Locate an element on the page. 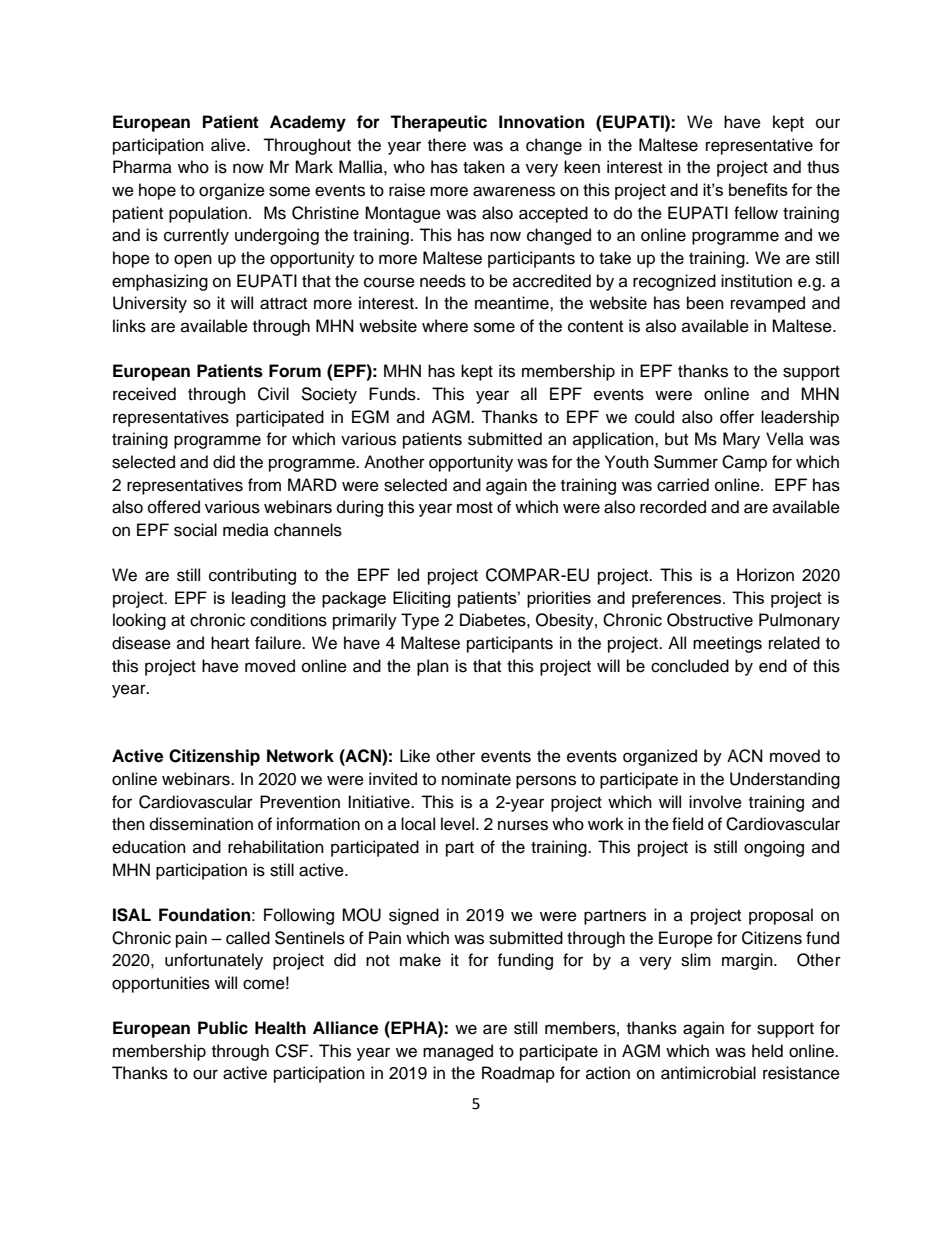 Image resolution: width=952 pixels, height=1233 pixels. most is located at coordinates (475, 508).
